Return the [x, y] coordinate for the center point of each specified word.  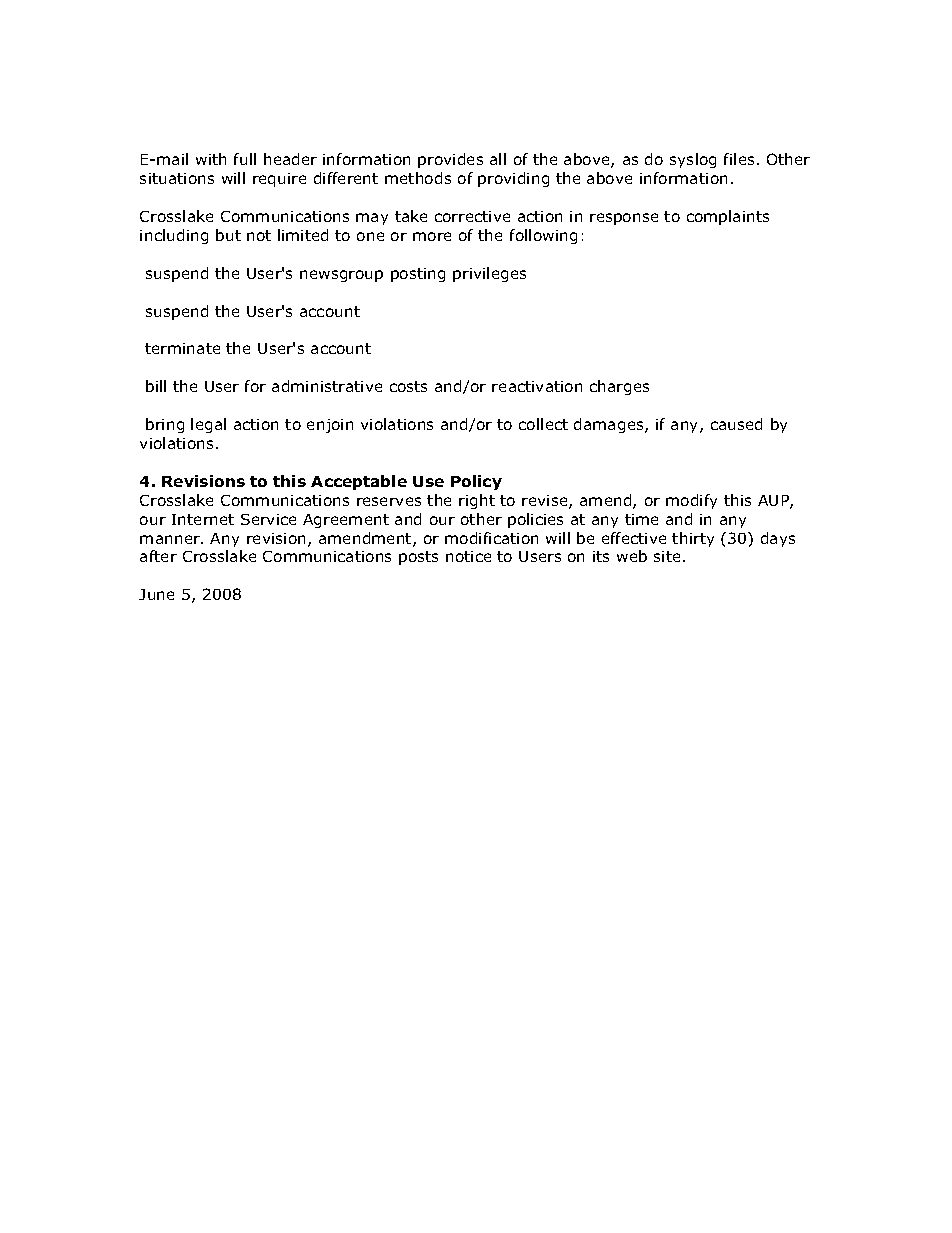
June [156, 594]
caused [736, 424]
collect [543, 424]
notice [468, 556]
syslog [693, 160]
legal [208, 425]
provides [450, 160]
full [245, 159]
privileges [489, 274]
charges [619, 387]
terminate [182, 348]
